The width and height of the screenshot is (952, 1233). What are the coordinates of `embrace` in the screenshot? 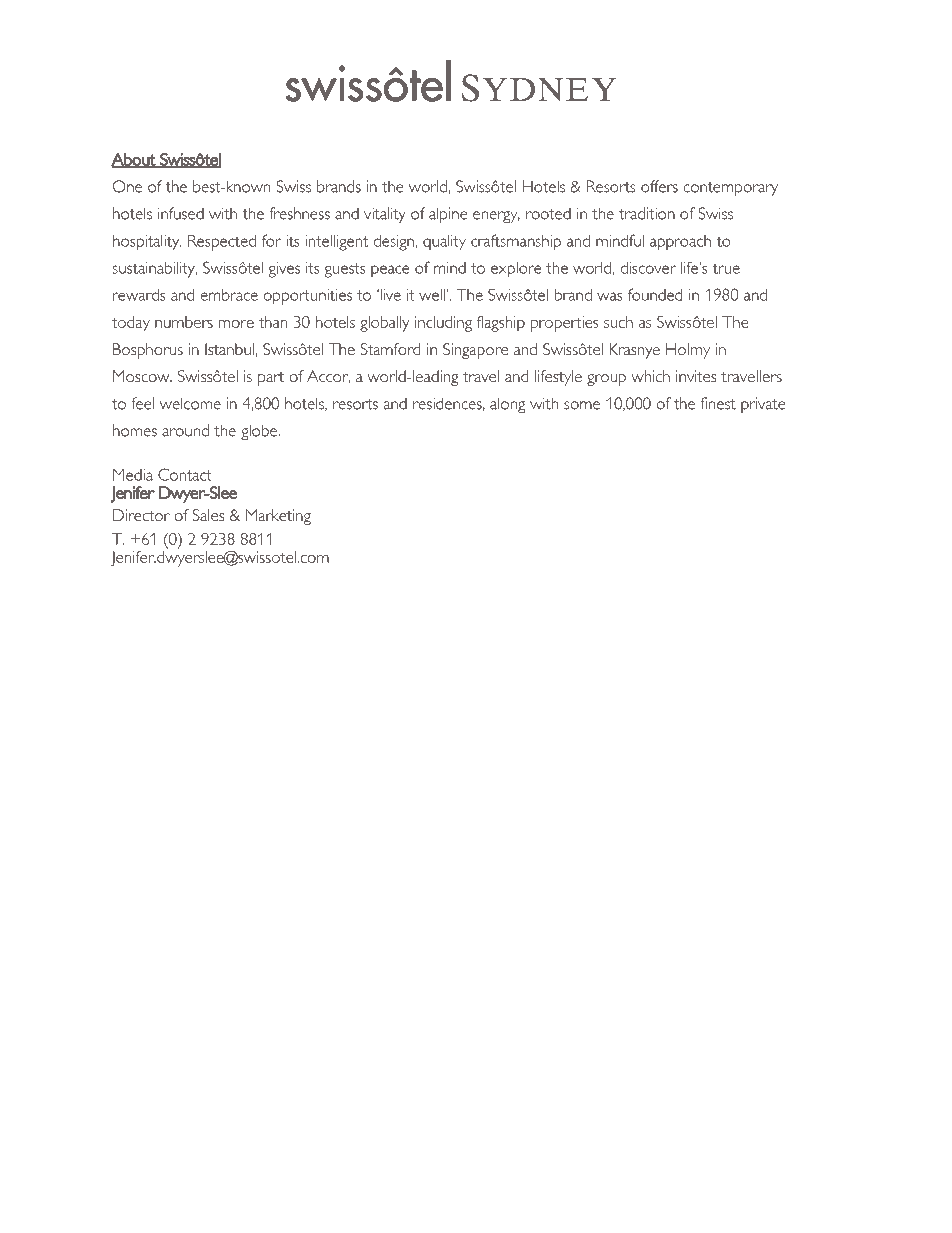 It's located at (229, 295).
